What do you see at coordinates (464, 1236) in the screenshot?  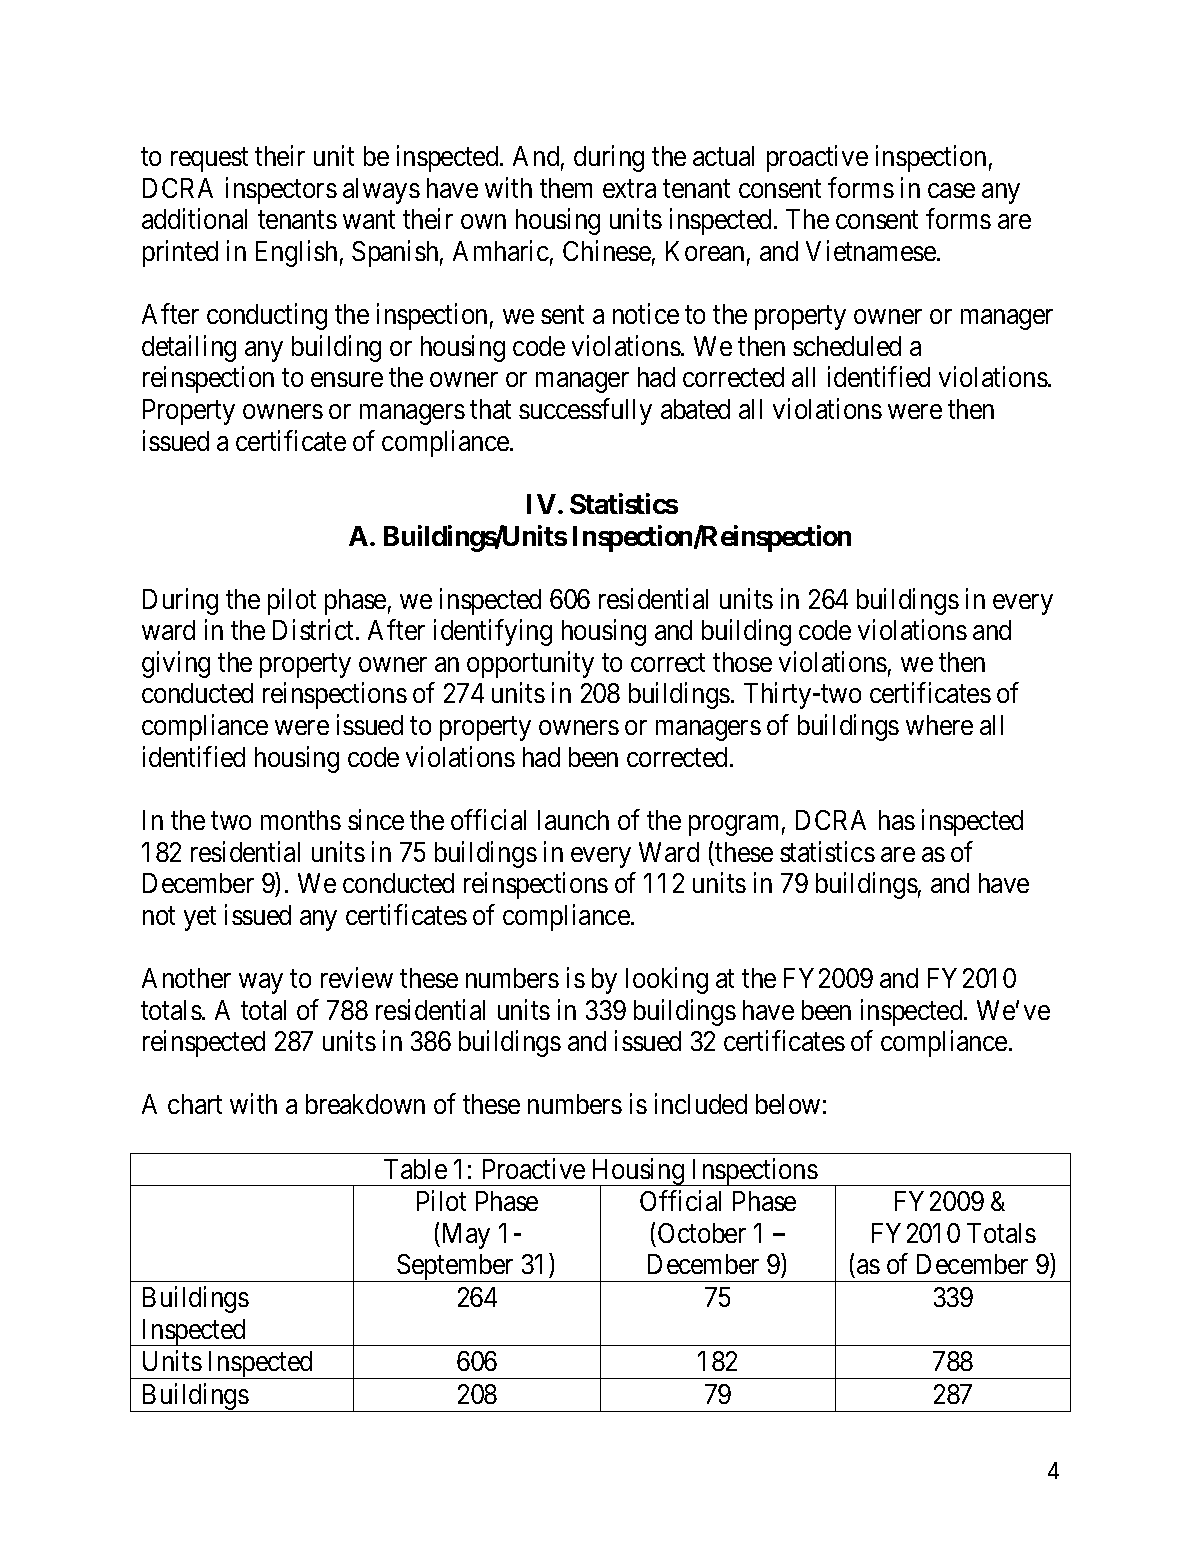 I see `May` at bounding box center [464, 1236].
